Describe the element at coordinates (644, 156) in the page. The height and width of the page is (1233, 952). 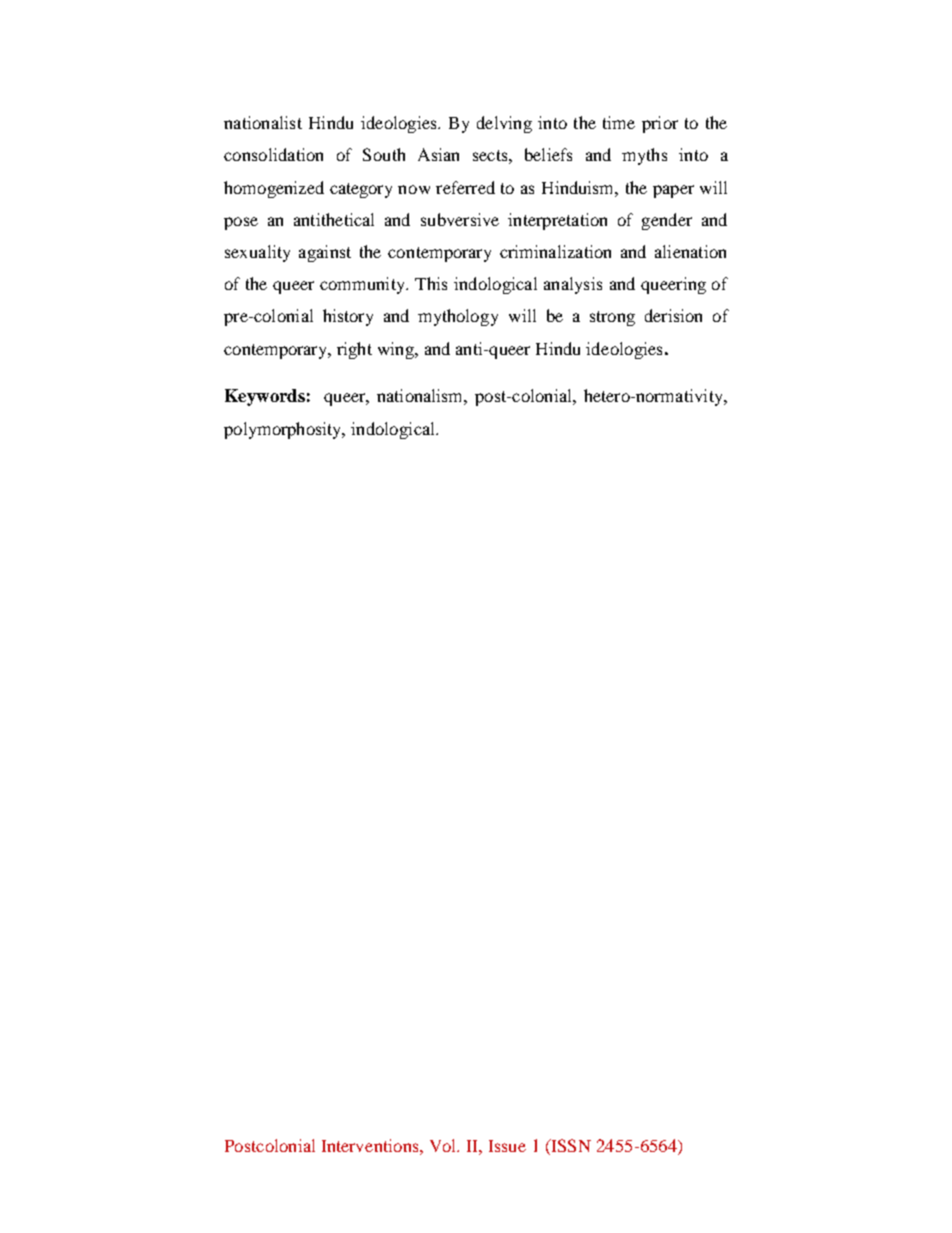
I see `myths` at that location.
